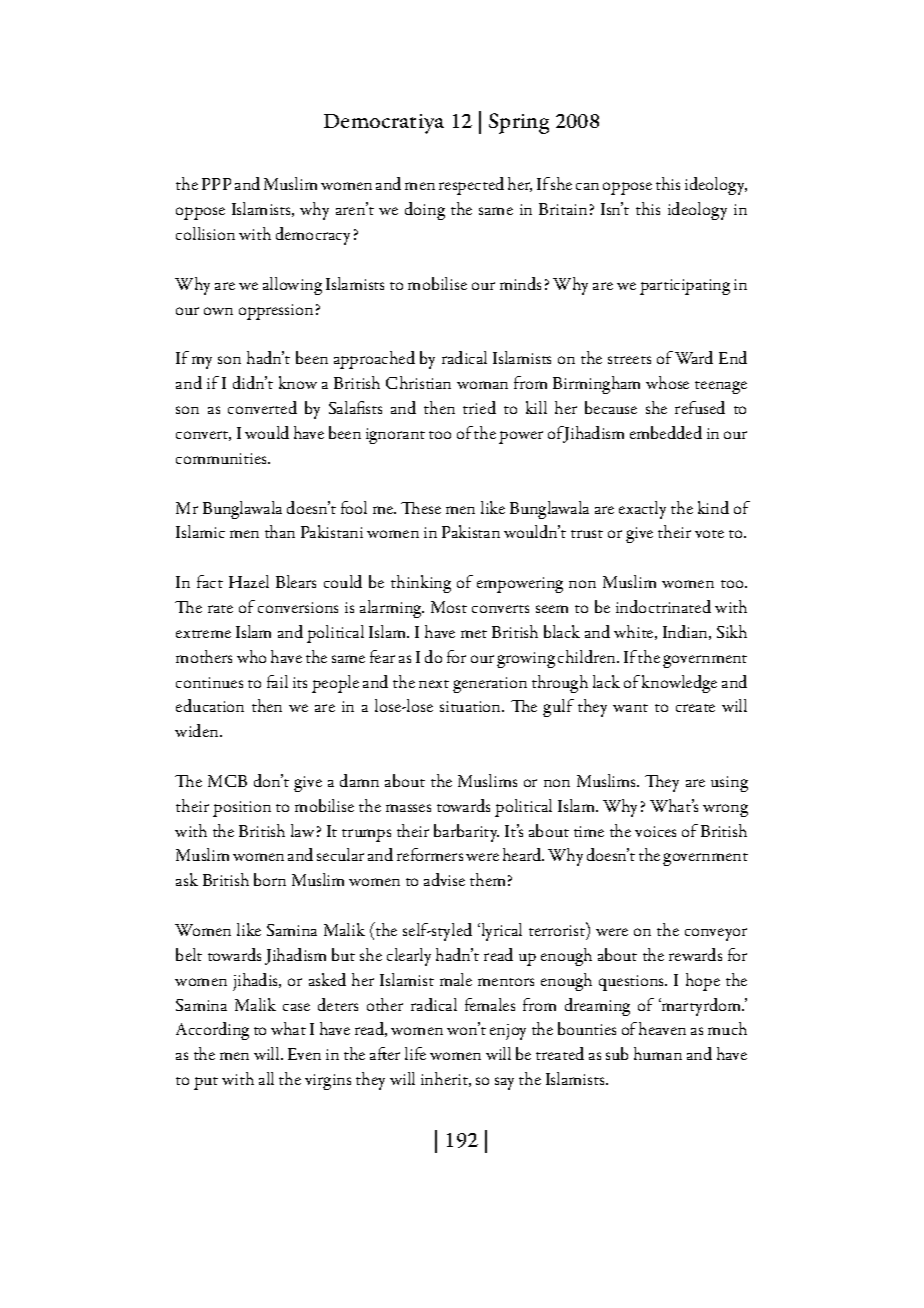 Image resolution: width=924 pixels, height=1308 pixels. Describe the element at coordinates (658, 1053) in the screenshot. I see `human` at that location.
